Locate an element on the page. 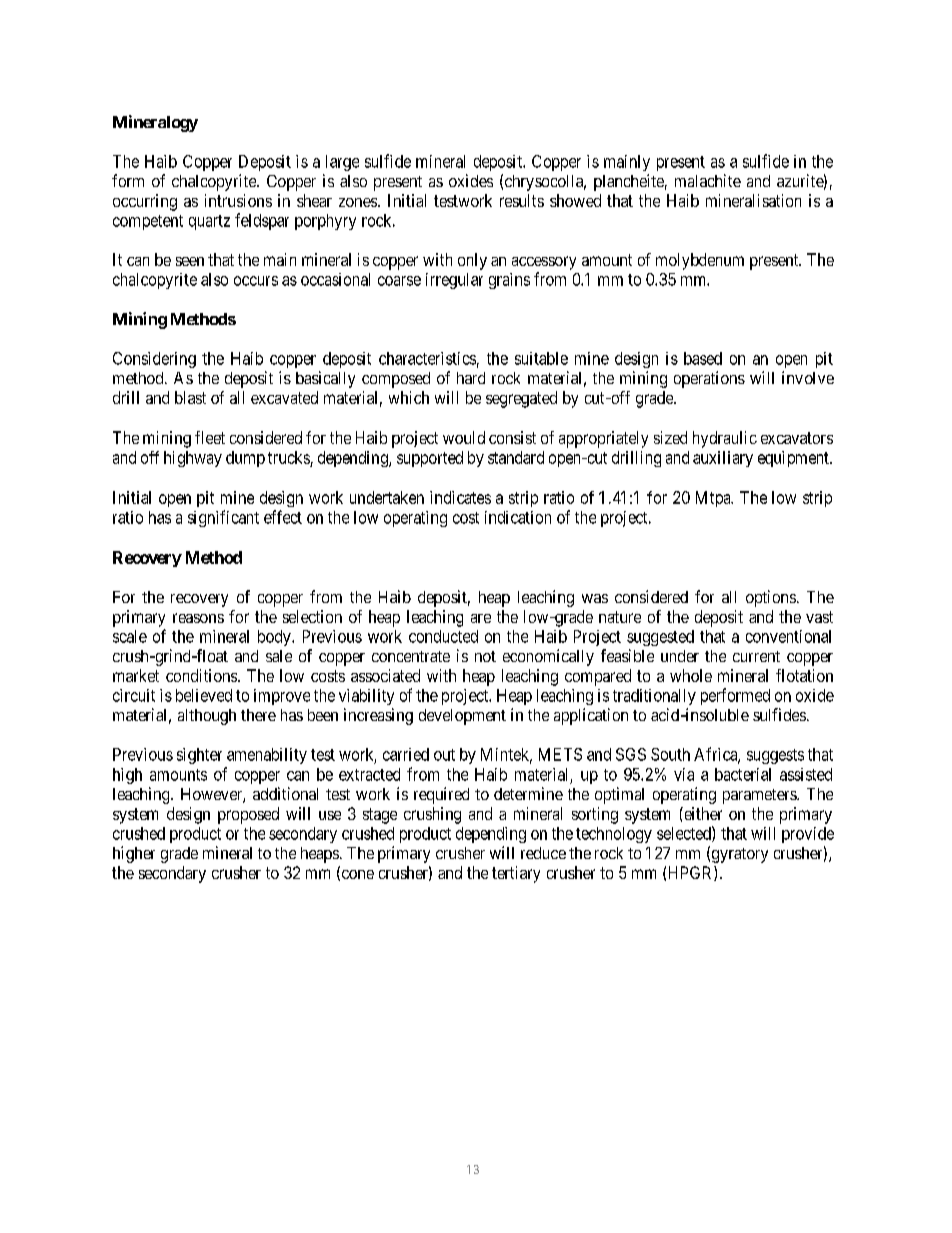 The height and width of the document is (1233, 952). results is located at coordinates (522, 200).
